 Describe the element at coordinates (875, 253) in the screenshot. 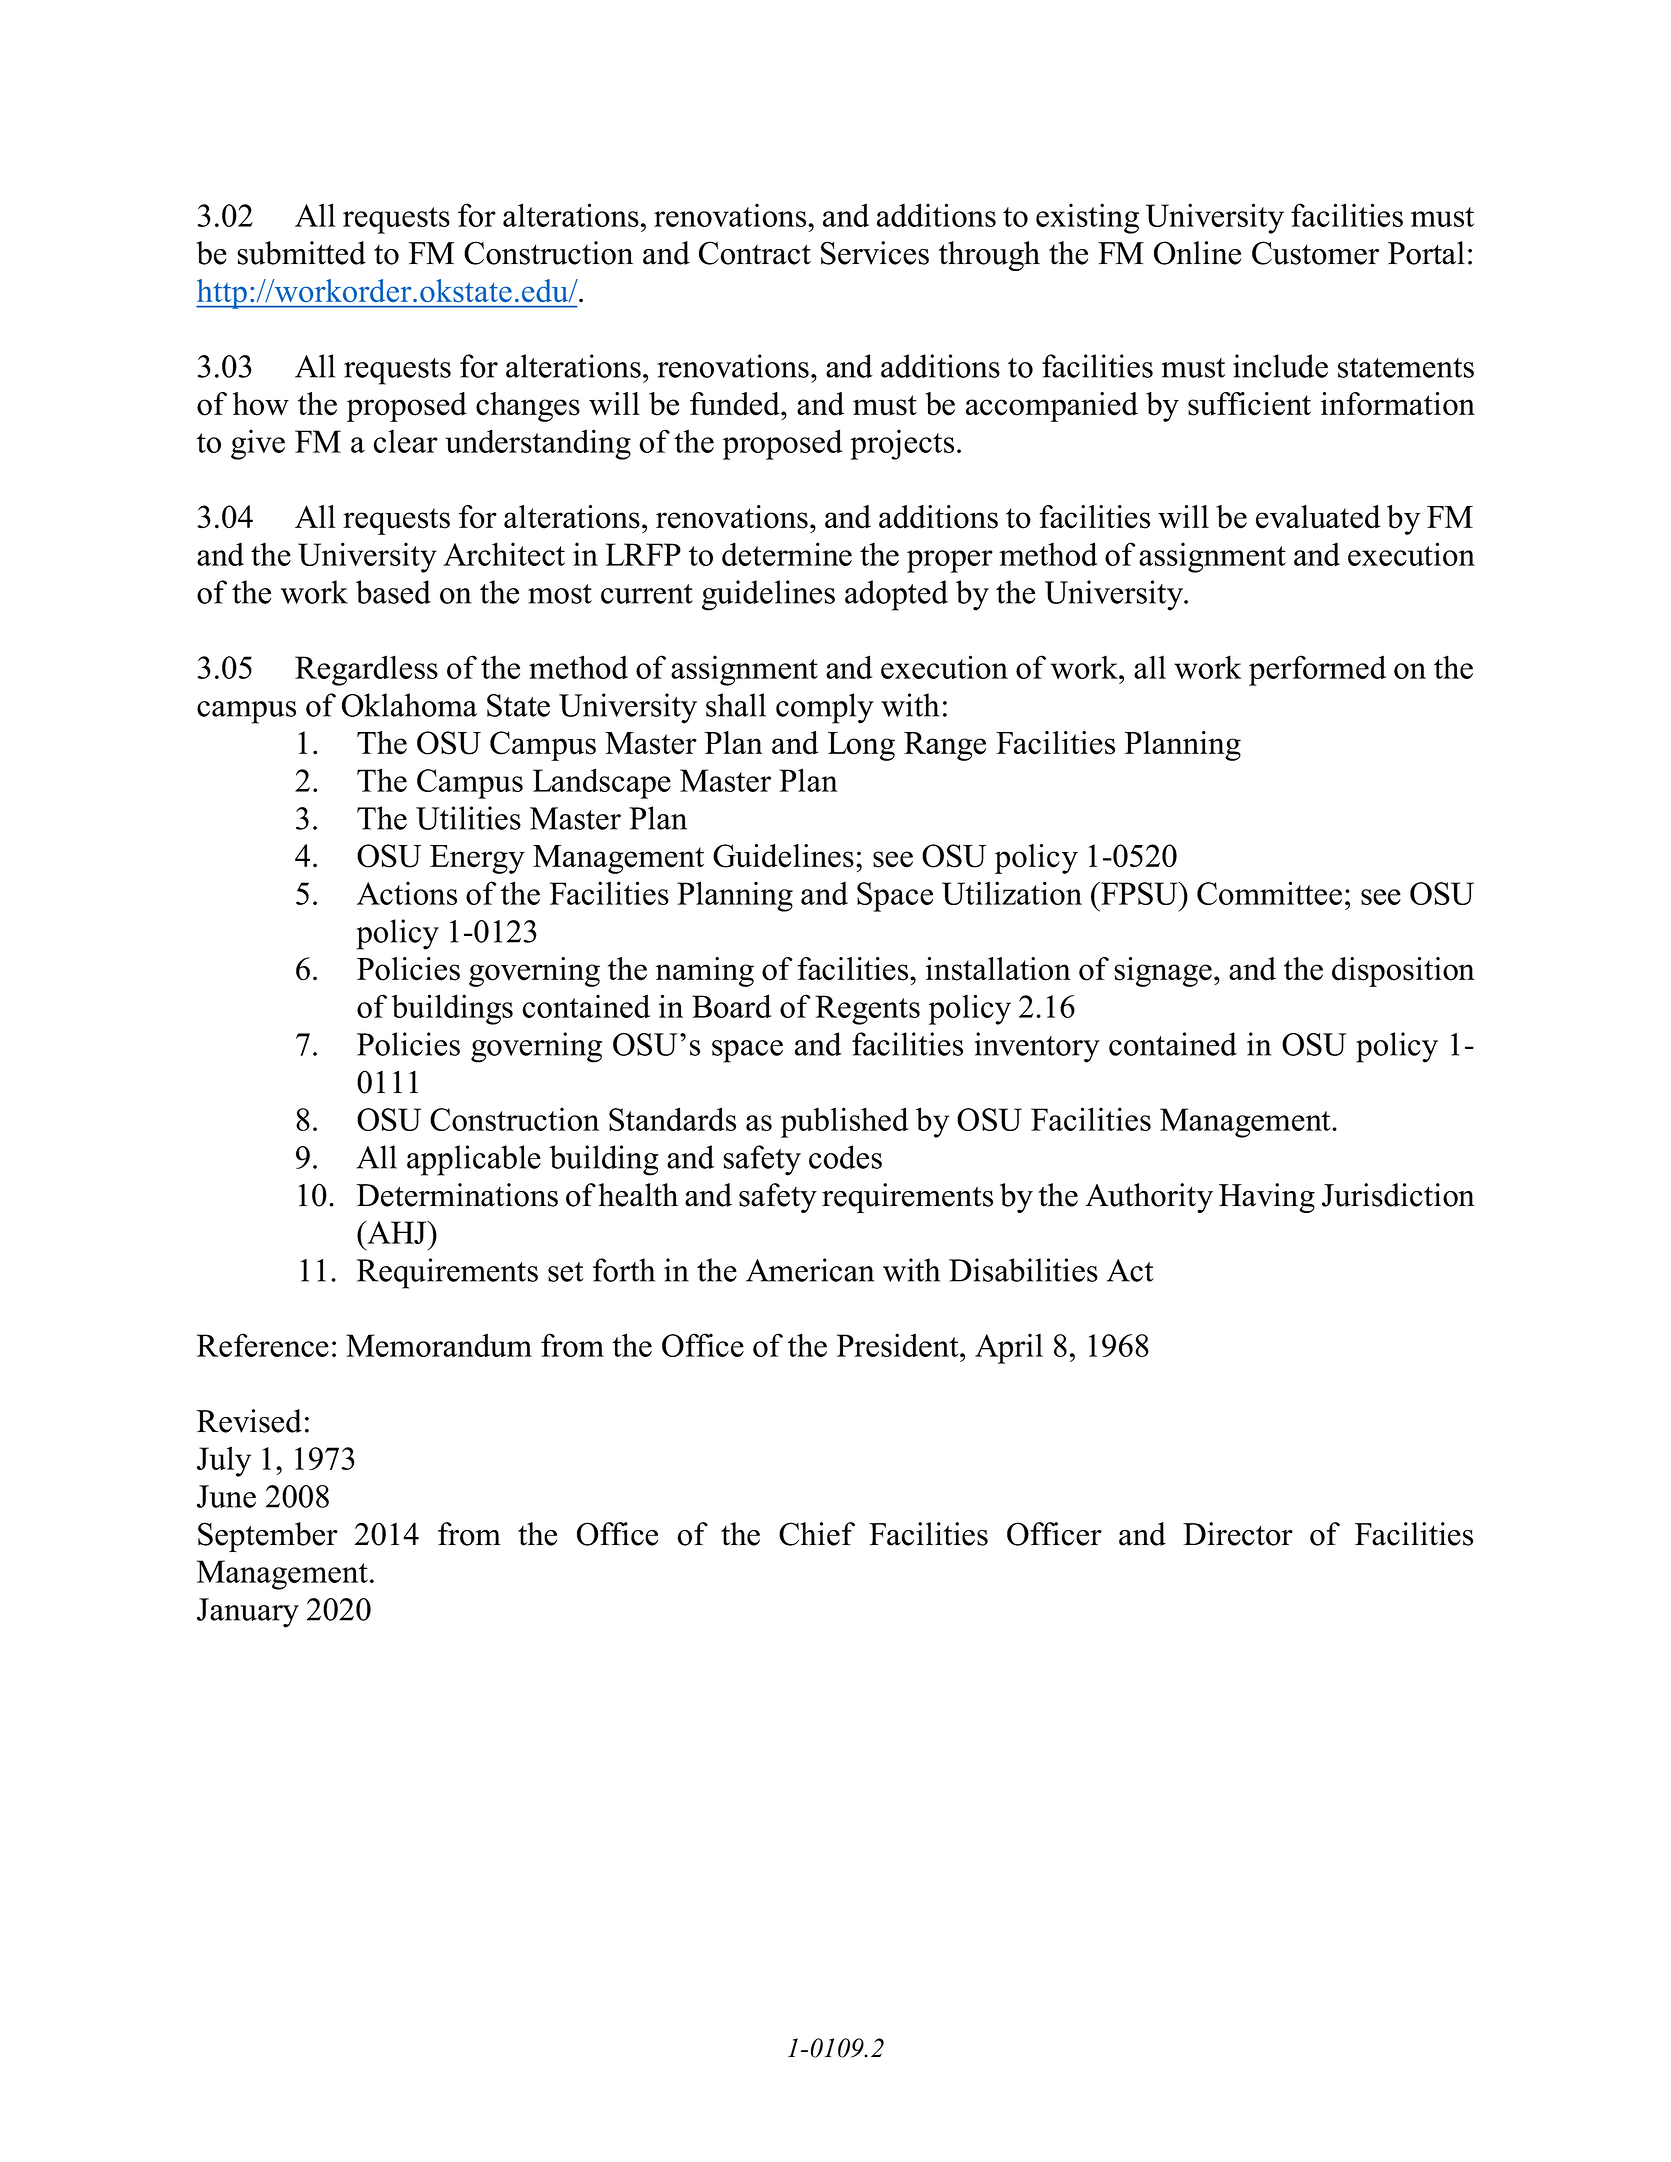

I see `Services` at that location.
